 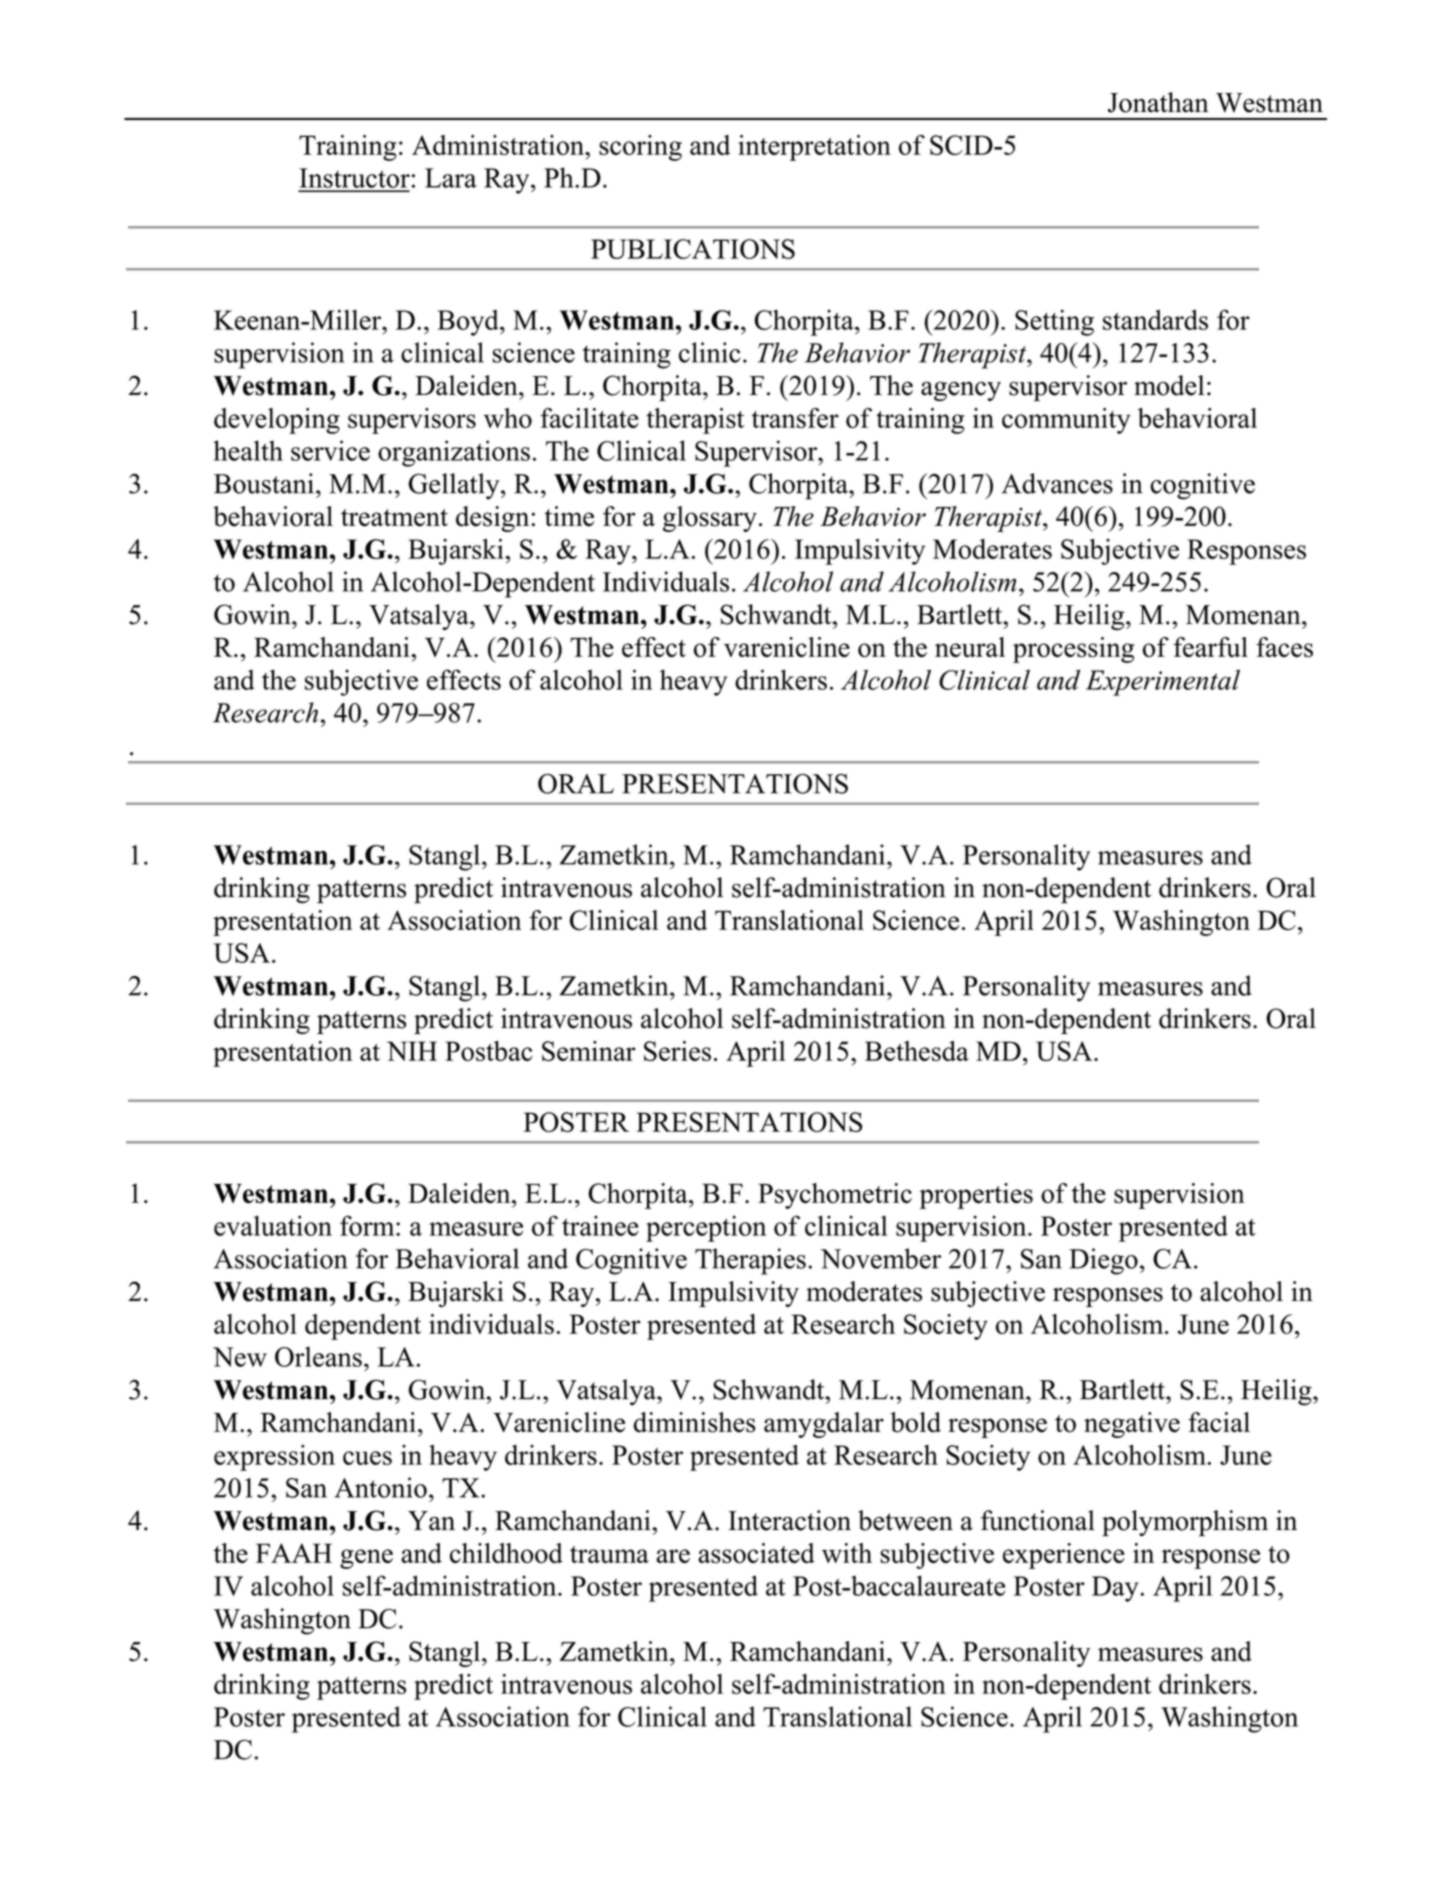 What do you see at coordinates (366, 1559) in the screenshot?
I see `gene` at bounding box center [366, 1559].
